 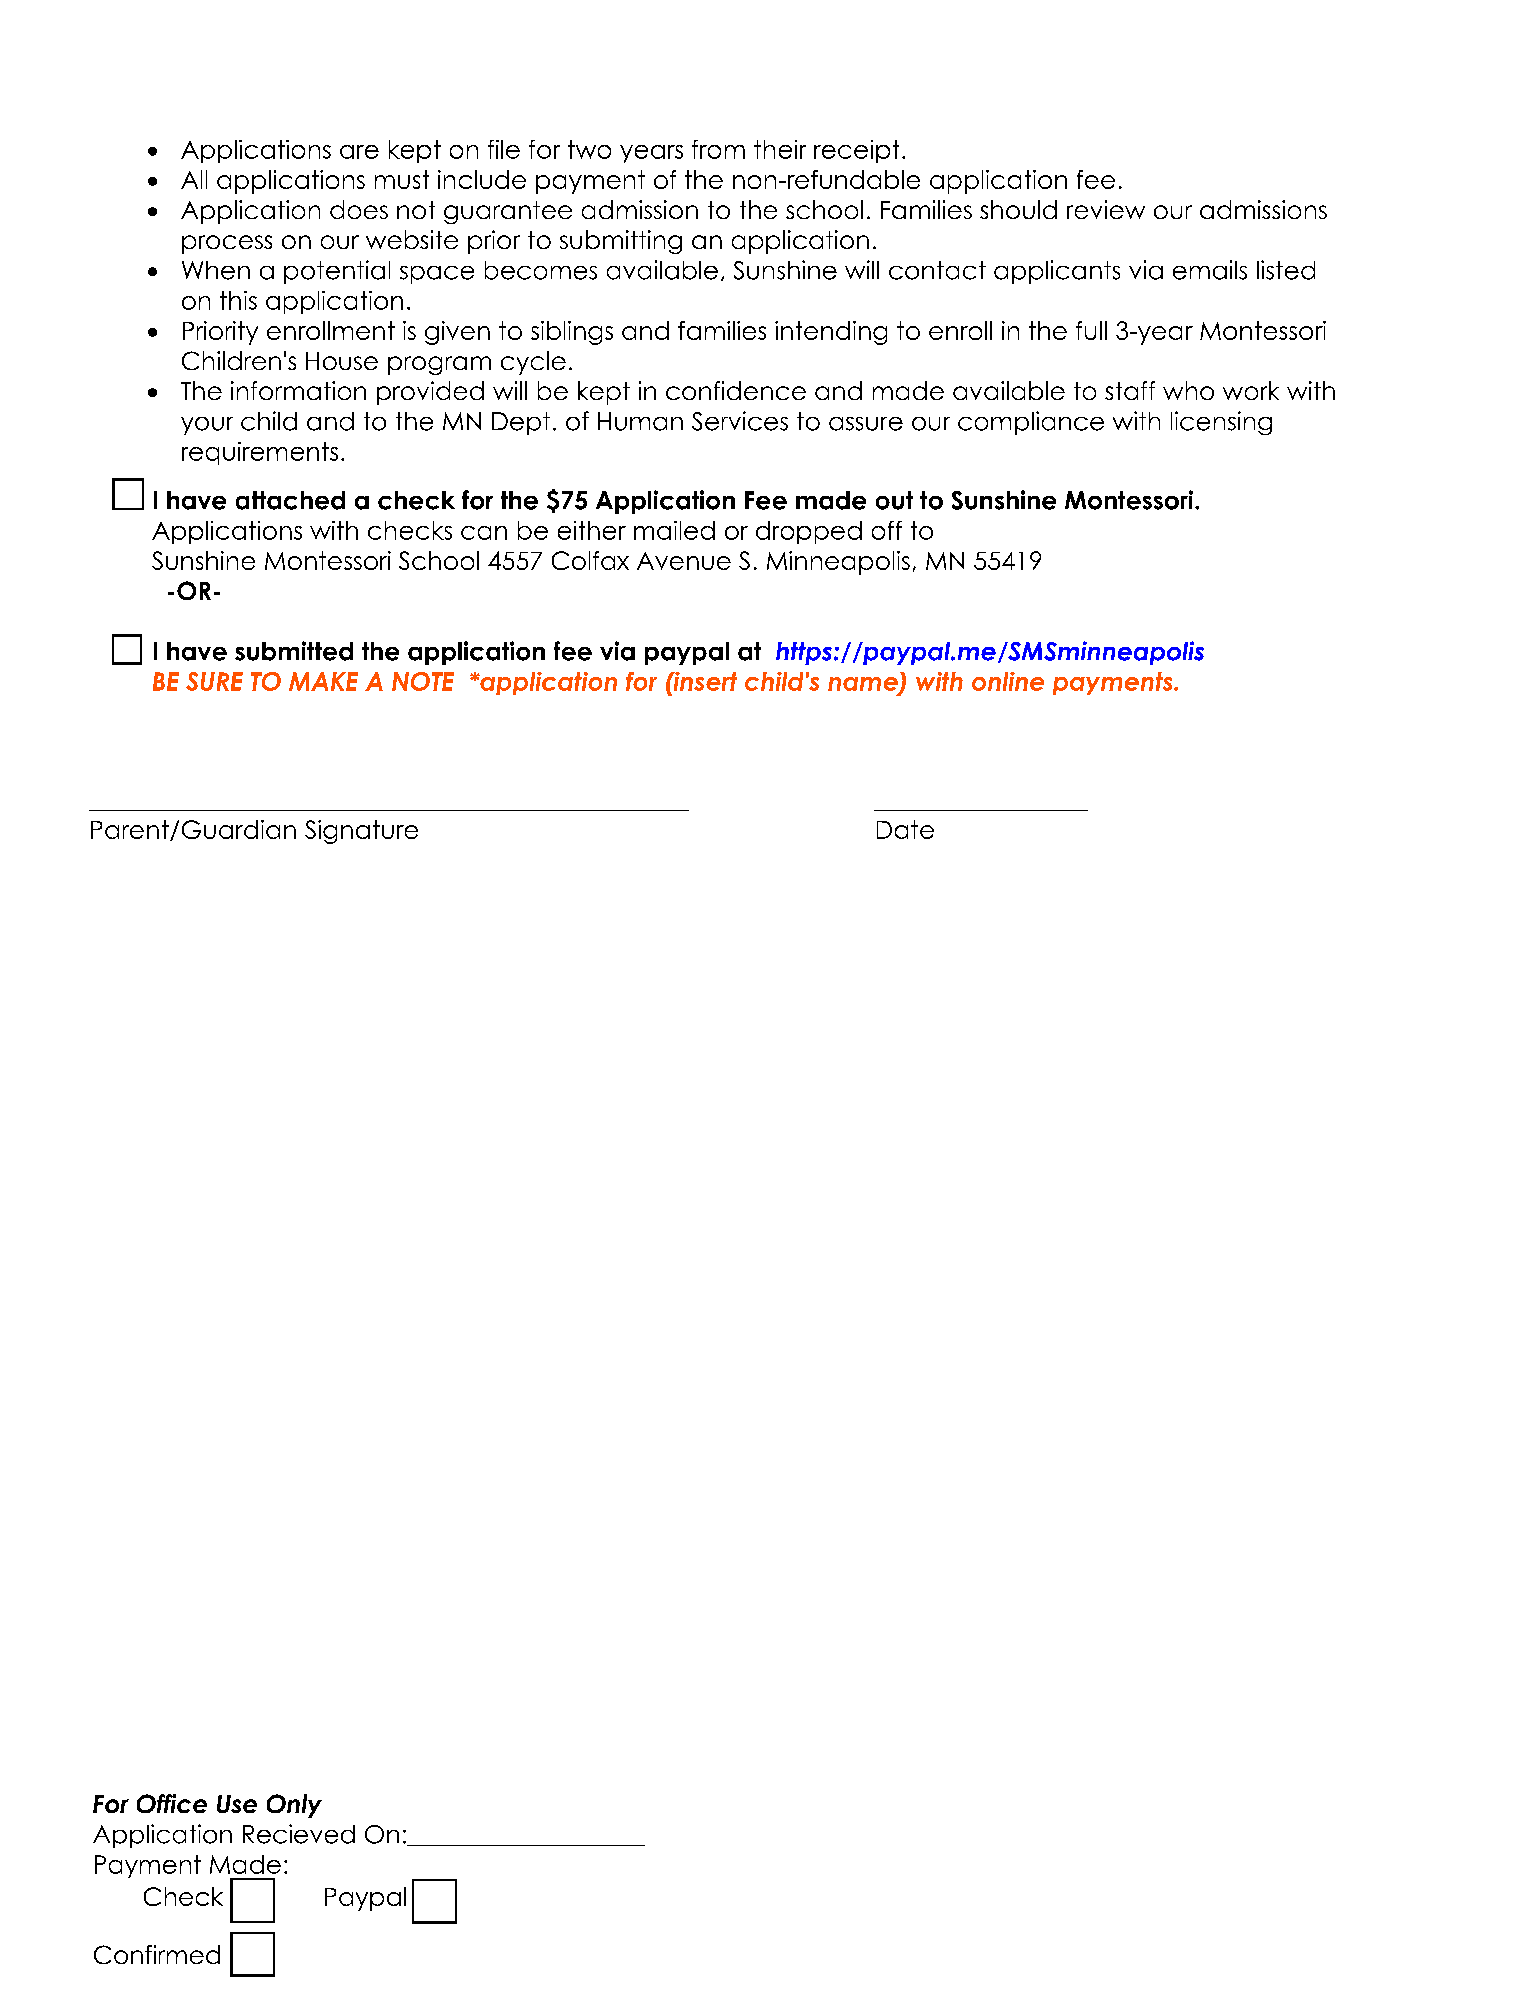 I want to click on review, so click(x=1106, y=209).
